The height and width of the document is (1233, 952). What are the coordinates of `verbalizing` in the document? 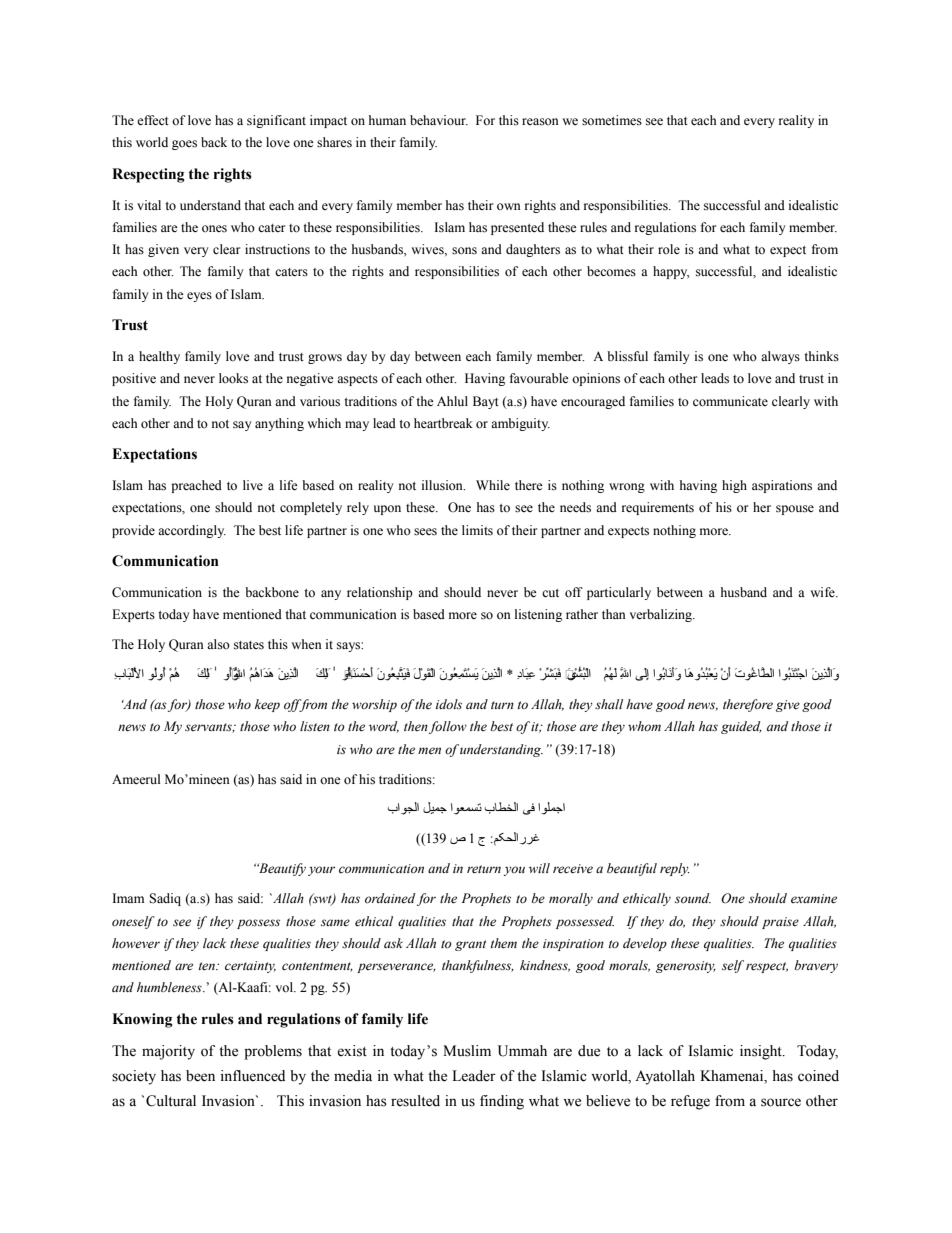 It's located at (662, 615).
